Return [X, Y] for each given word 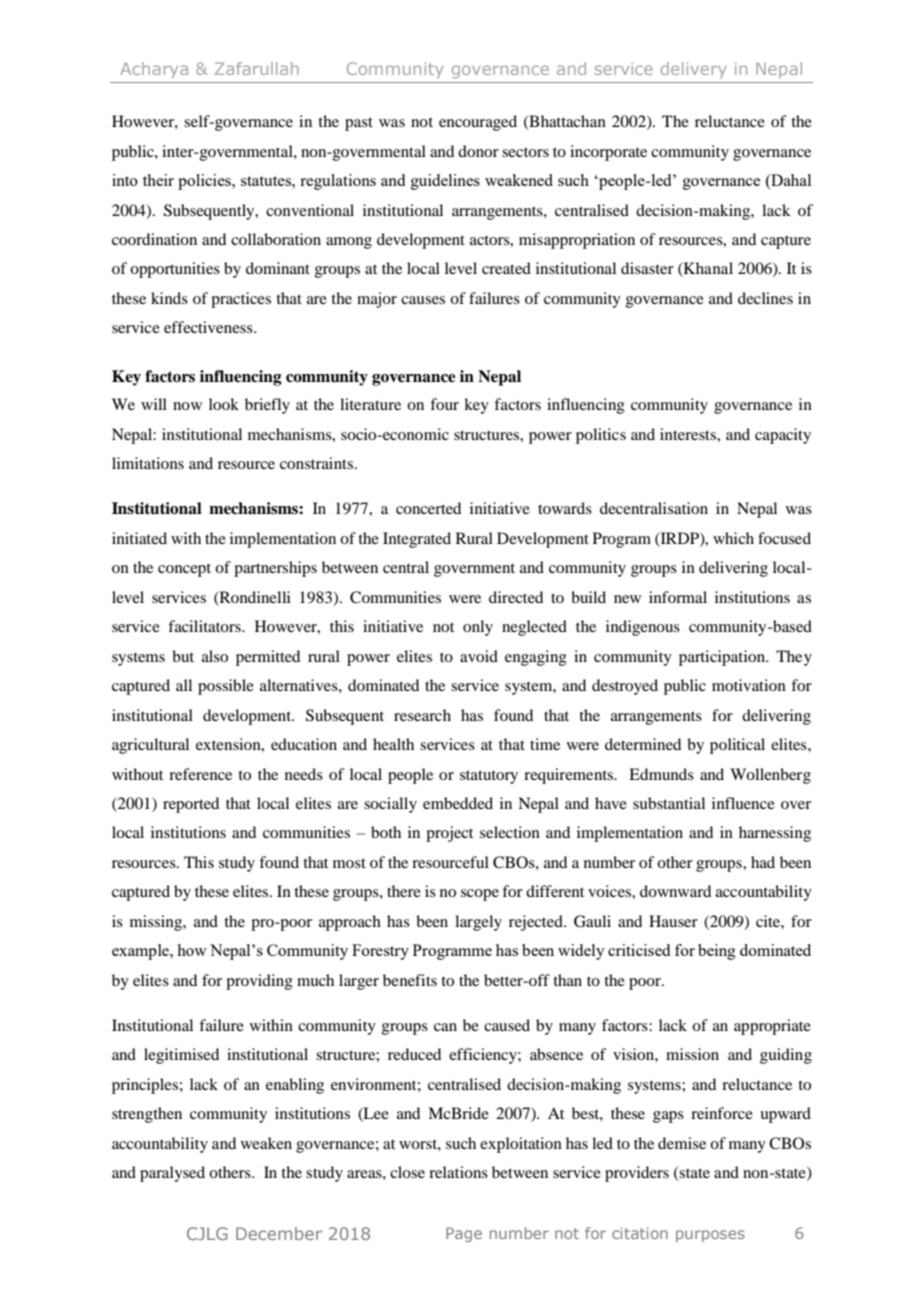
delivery [694, 70]
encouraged [478, 123]
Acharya [154, 70]
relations [458, 1172]
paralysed [172, 1174]
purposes [710, 1236]
